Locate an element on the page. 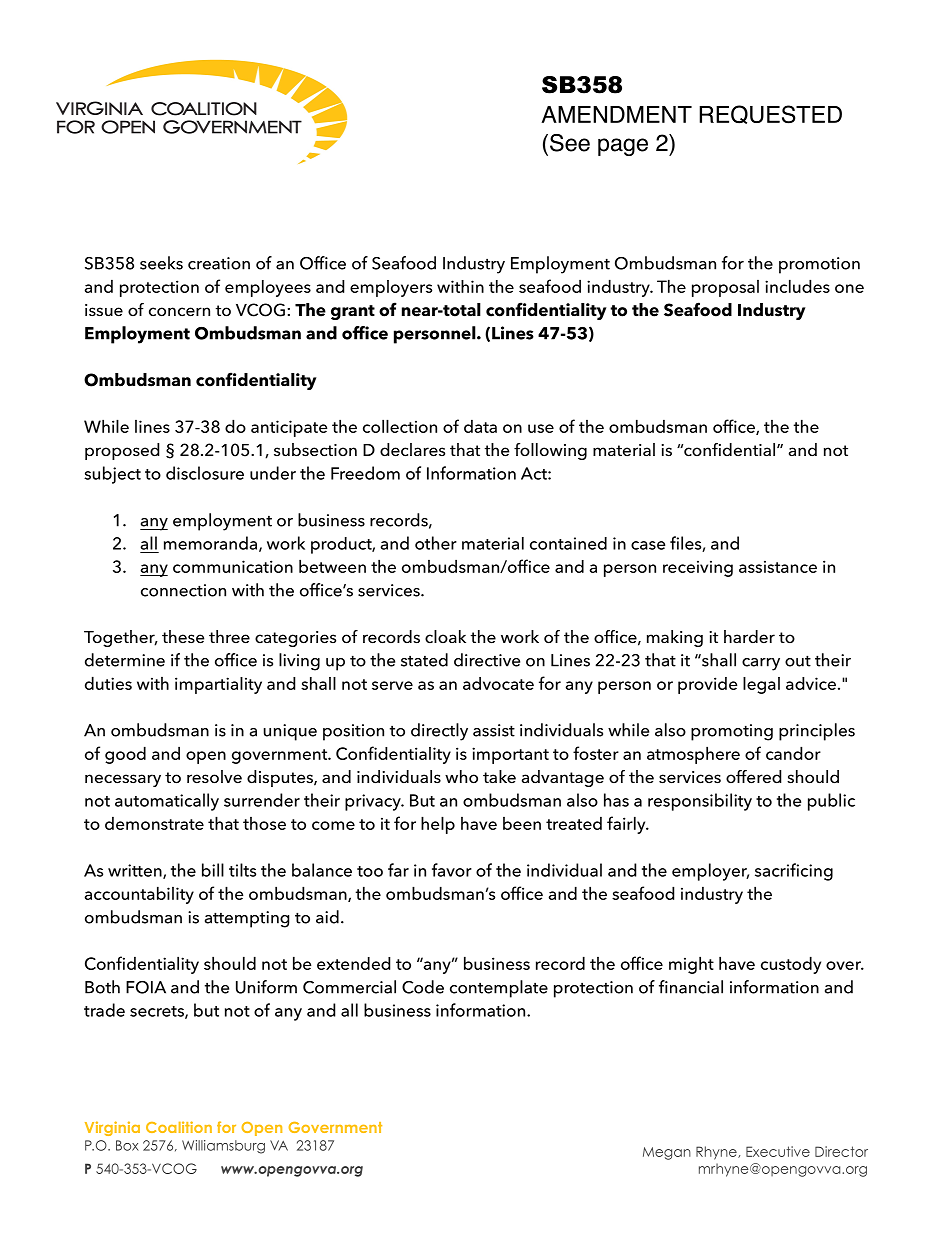  Executive is located at coordinates (778, 1151).
